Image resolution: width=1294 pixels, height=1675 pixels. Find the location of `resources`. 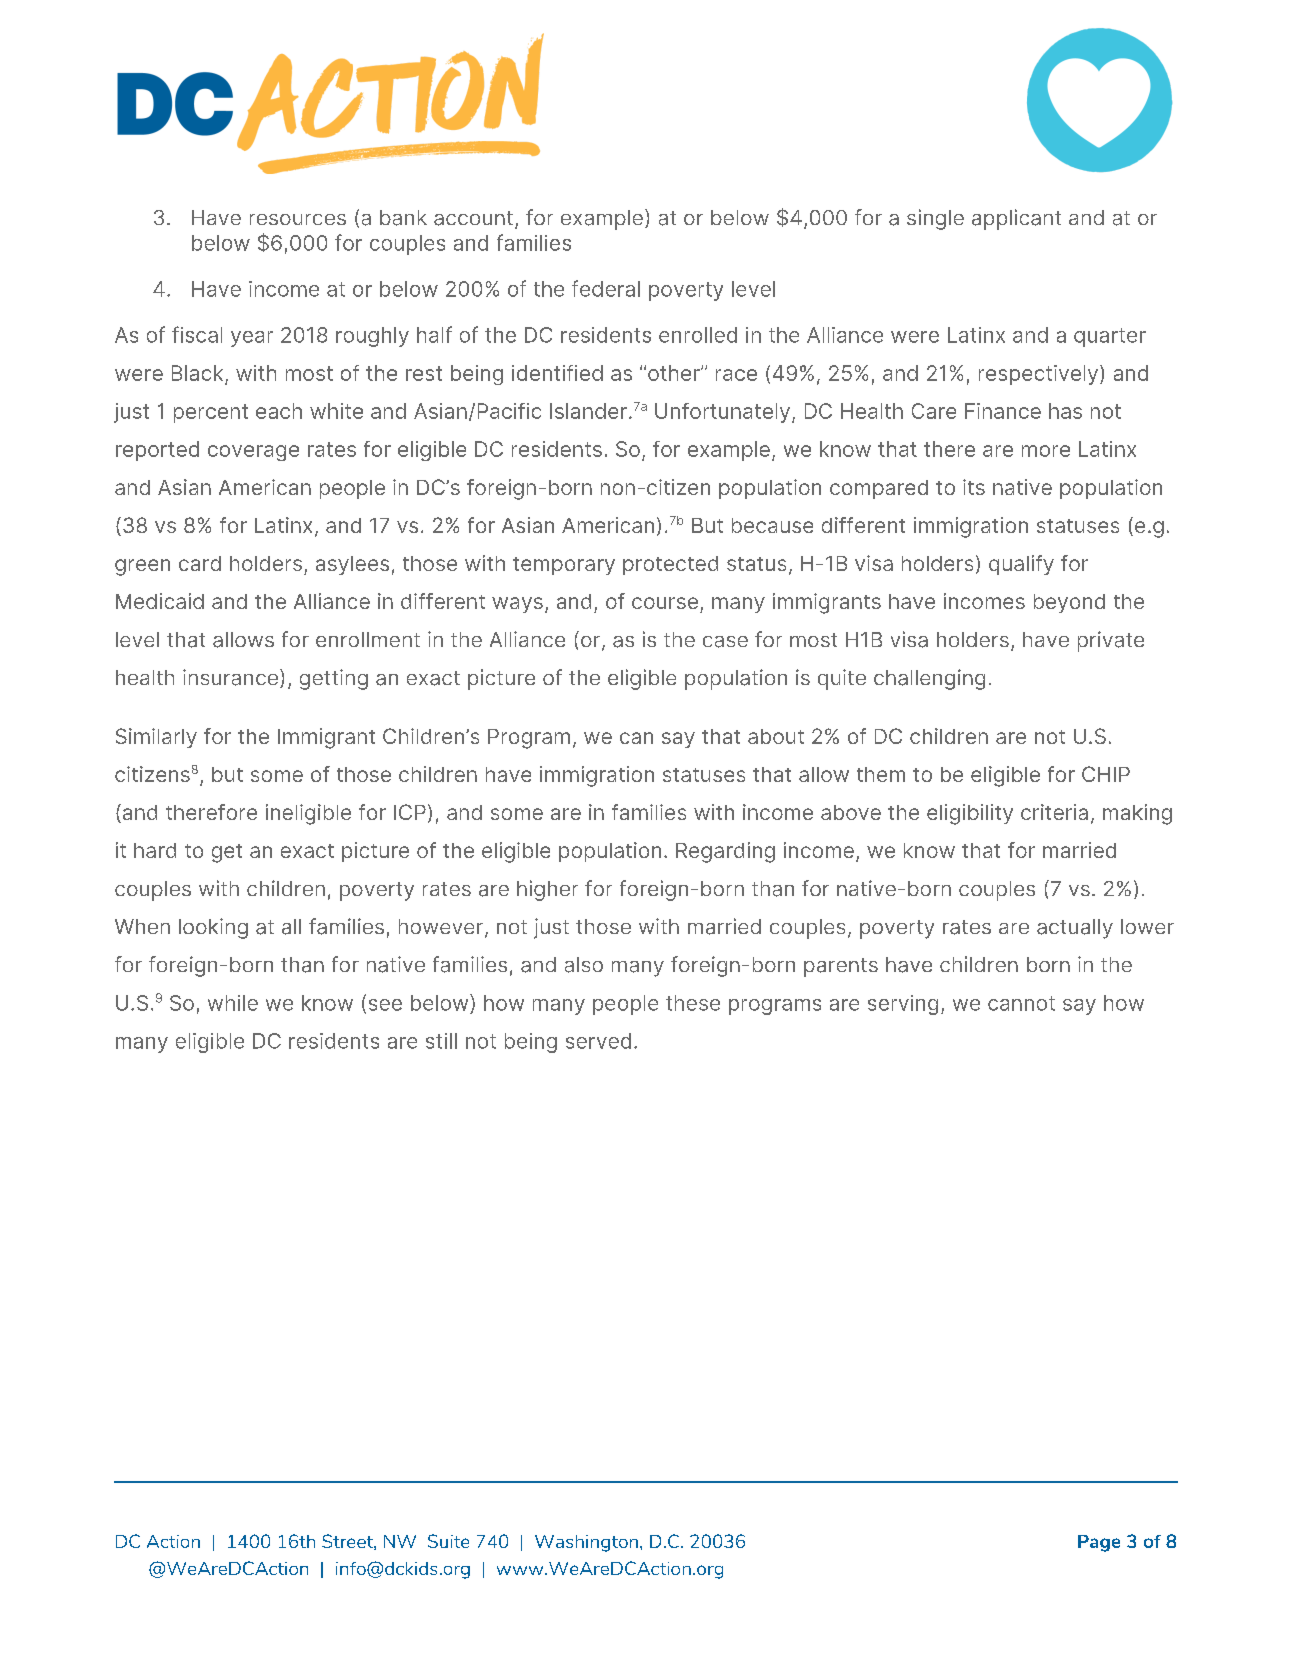

resources is located at coordinates (298, 219).
